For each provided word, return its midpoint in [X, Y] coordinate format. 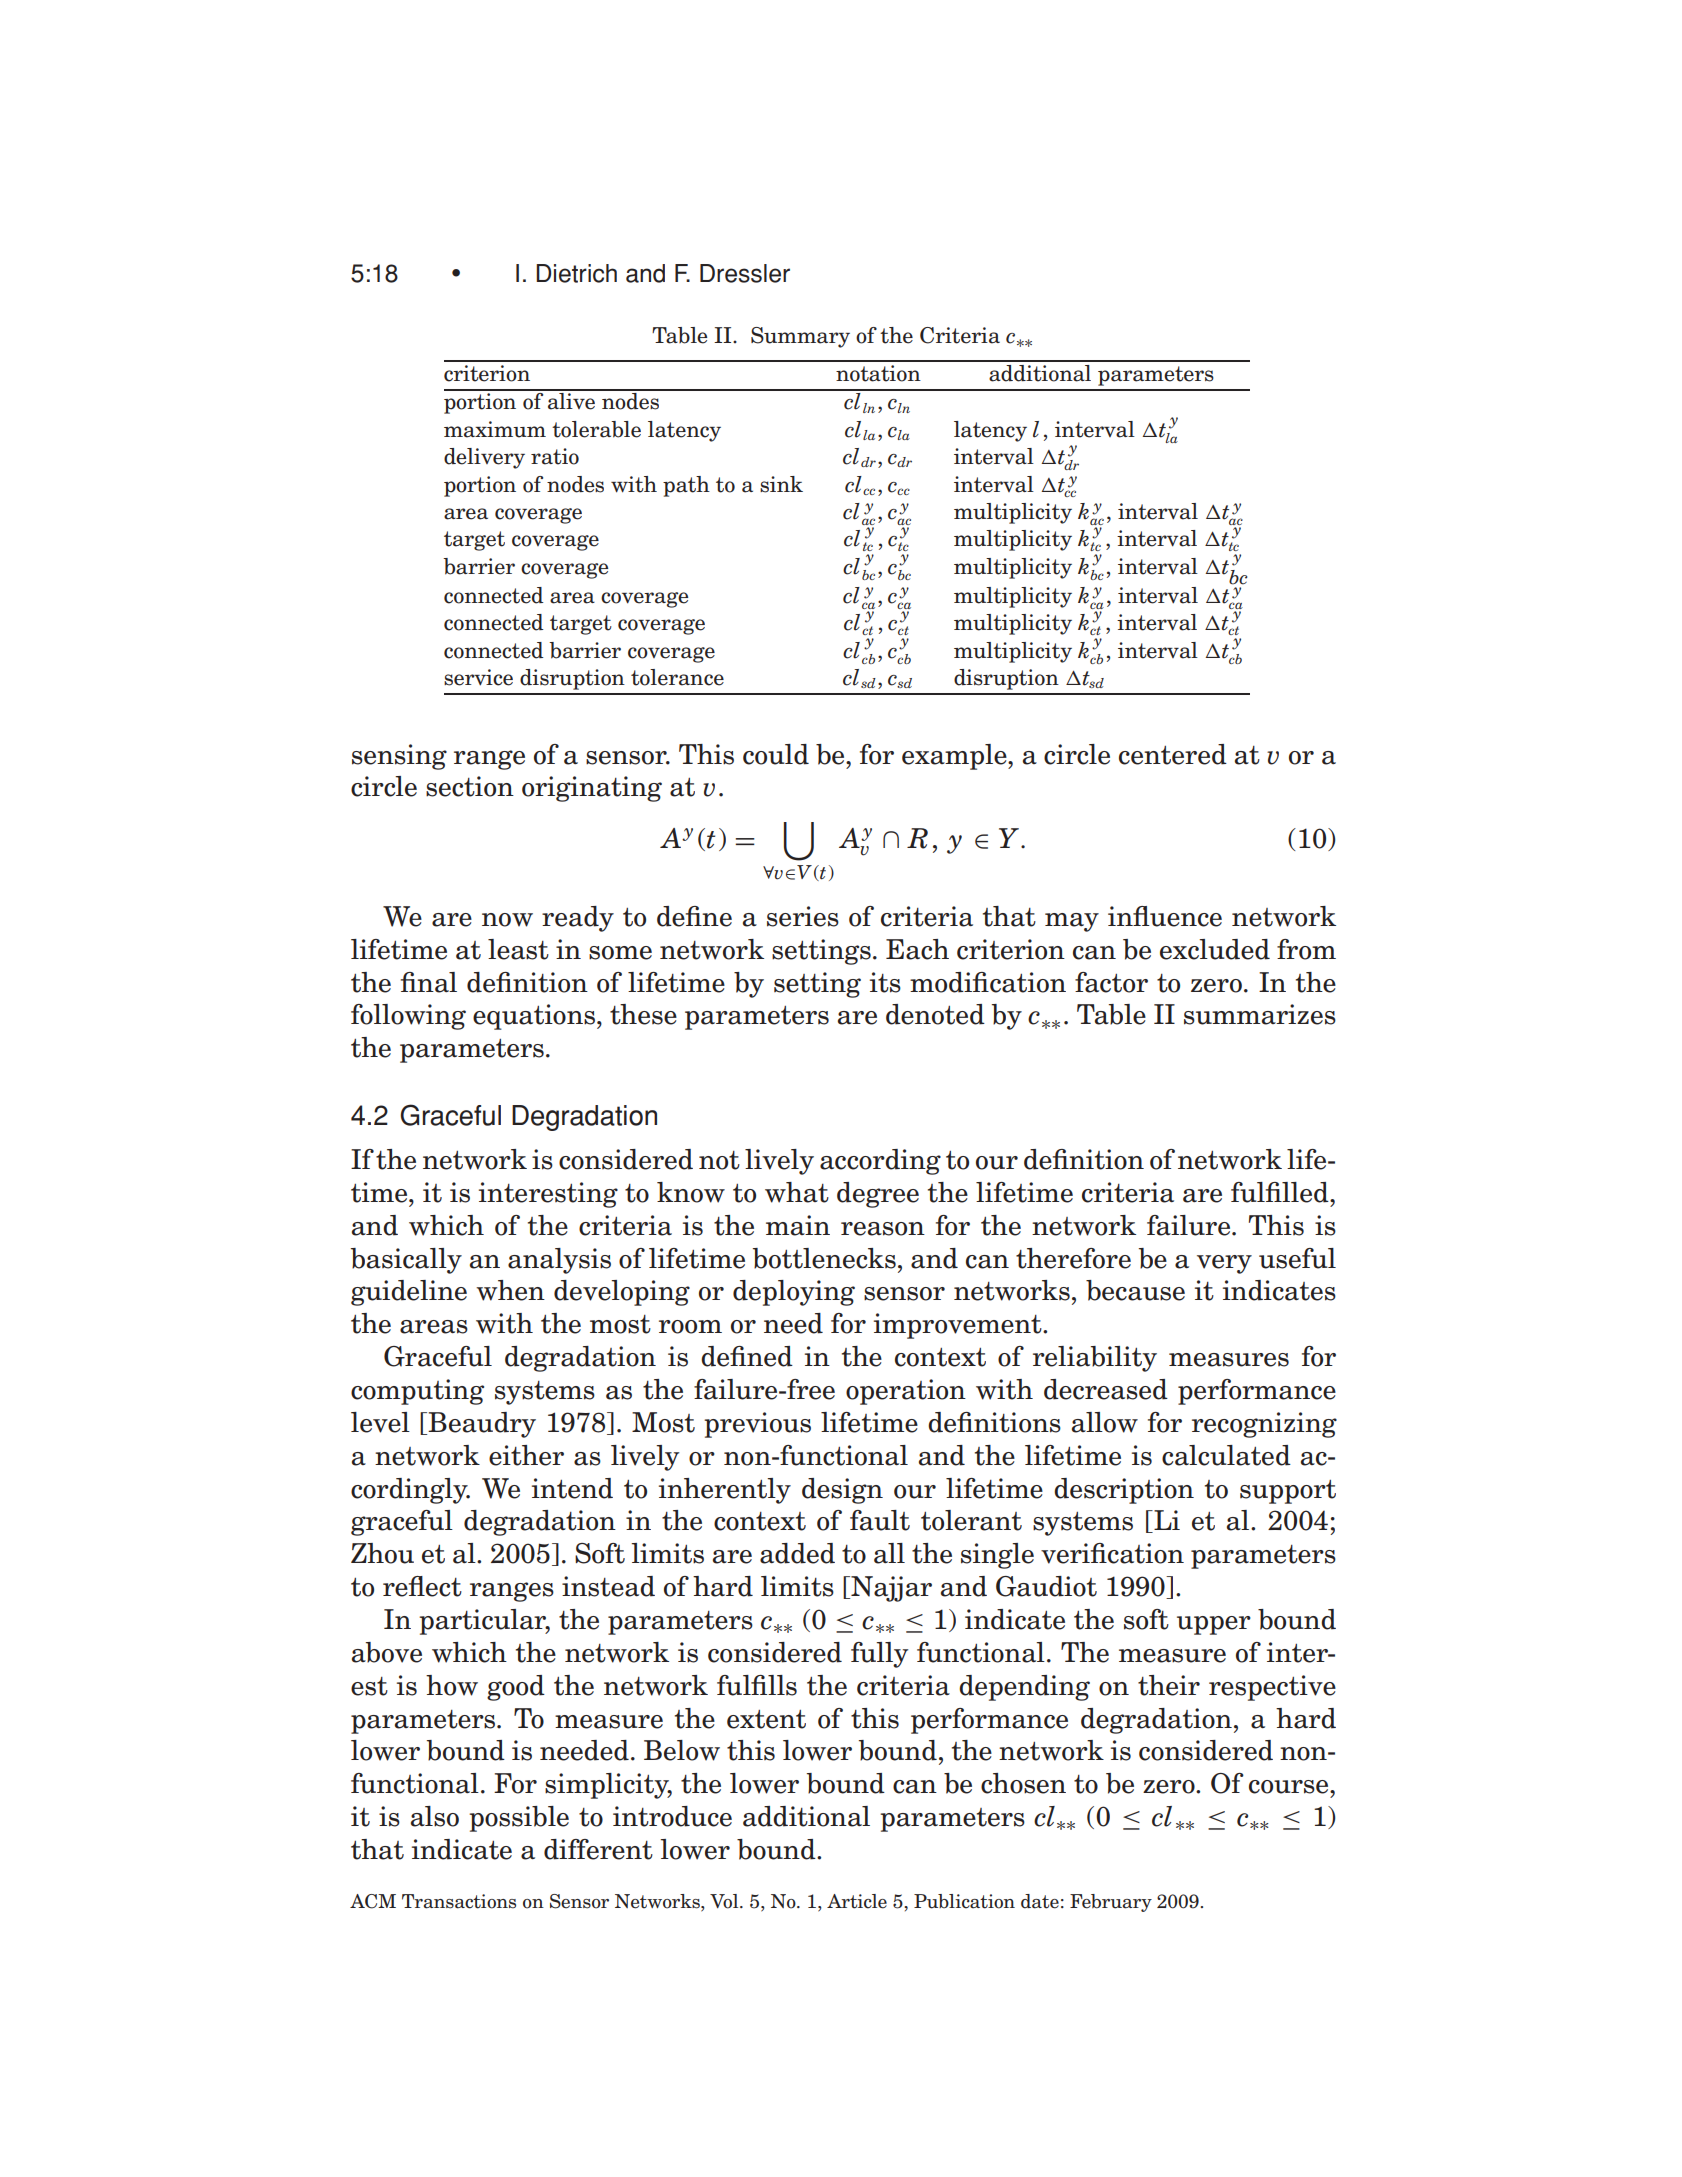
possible [519, 1819]
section [470, 786]
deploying [794, 1293]
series [803, 916]
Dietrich [576, 273]
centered [1173, 754]
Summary [800, 337]
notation [878, 373]
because [1135, 1290]
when [510, 1290]
